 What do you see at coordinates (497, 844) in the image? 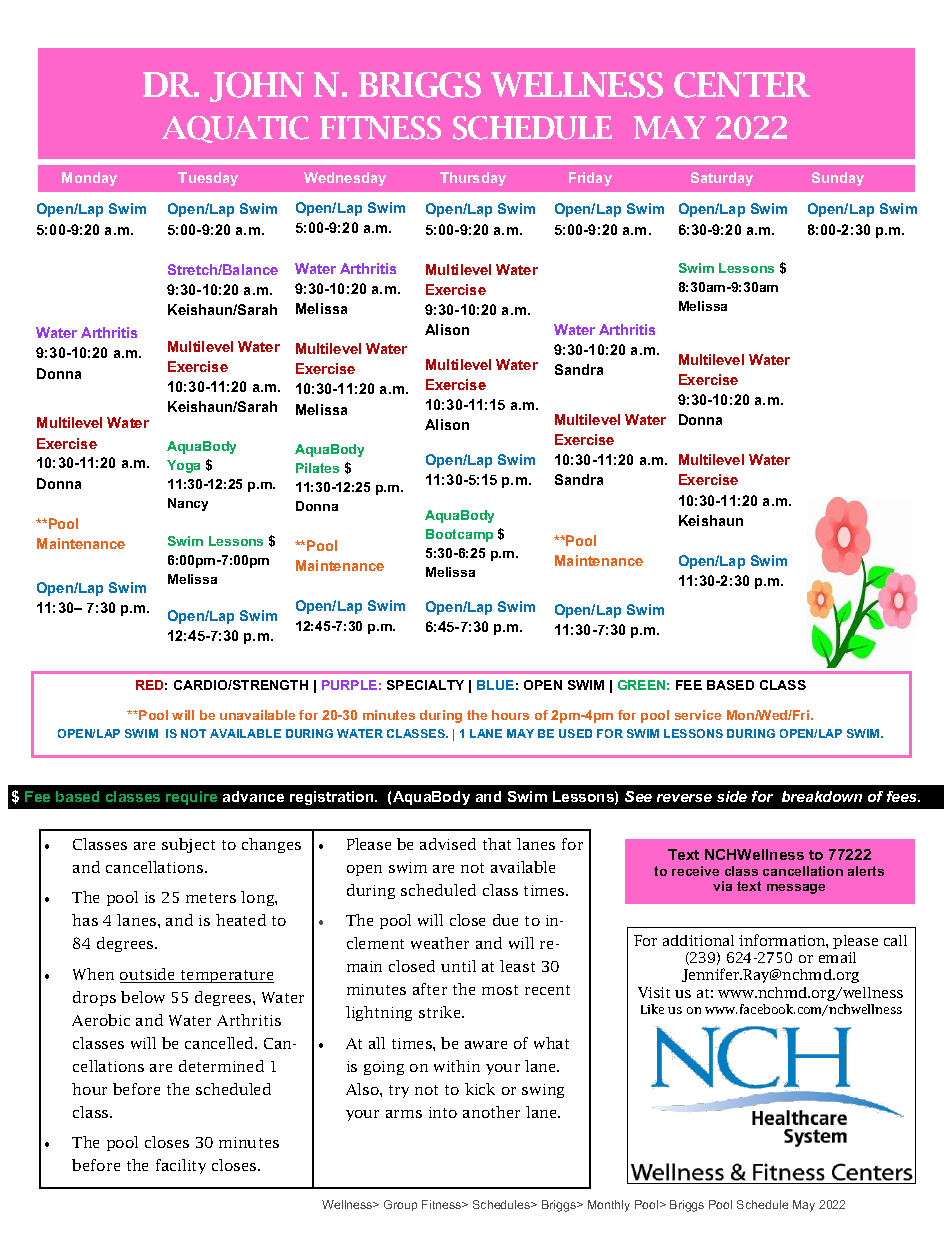
I see `that` at bounding box center [497, 844].
